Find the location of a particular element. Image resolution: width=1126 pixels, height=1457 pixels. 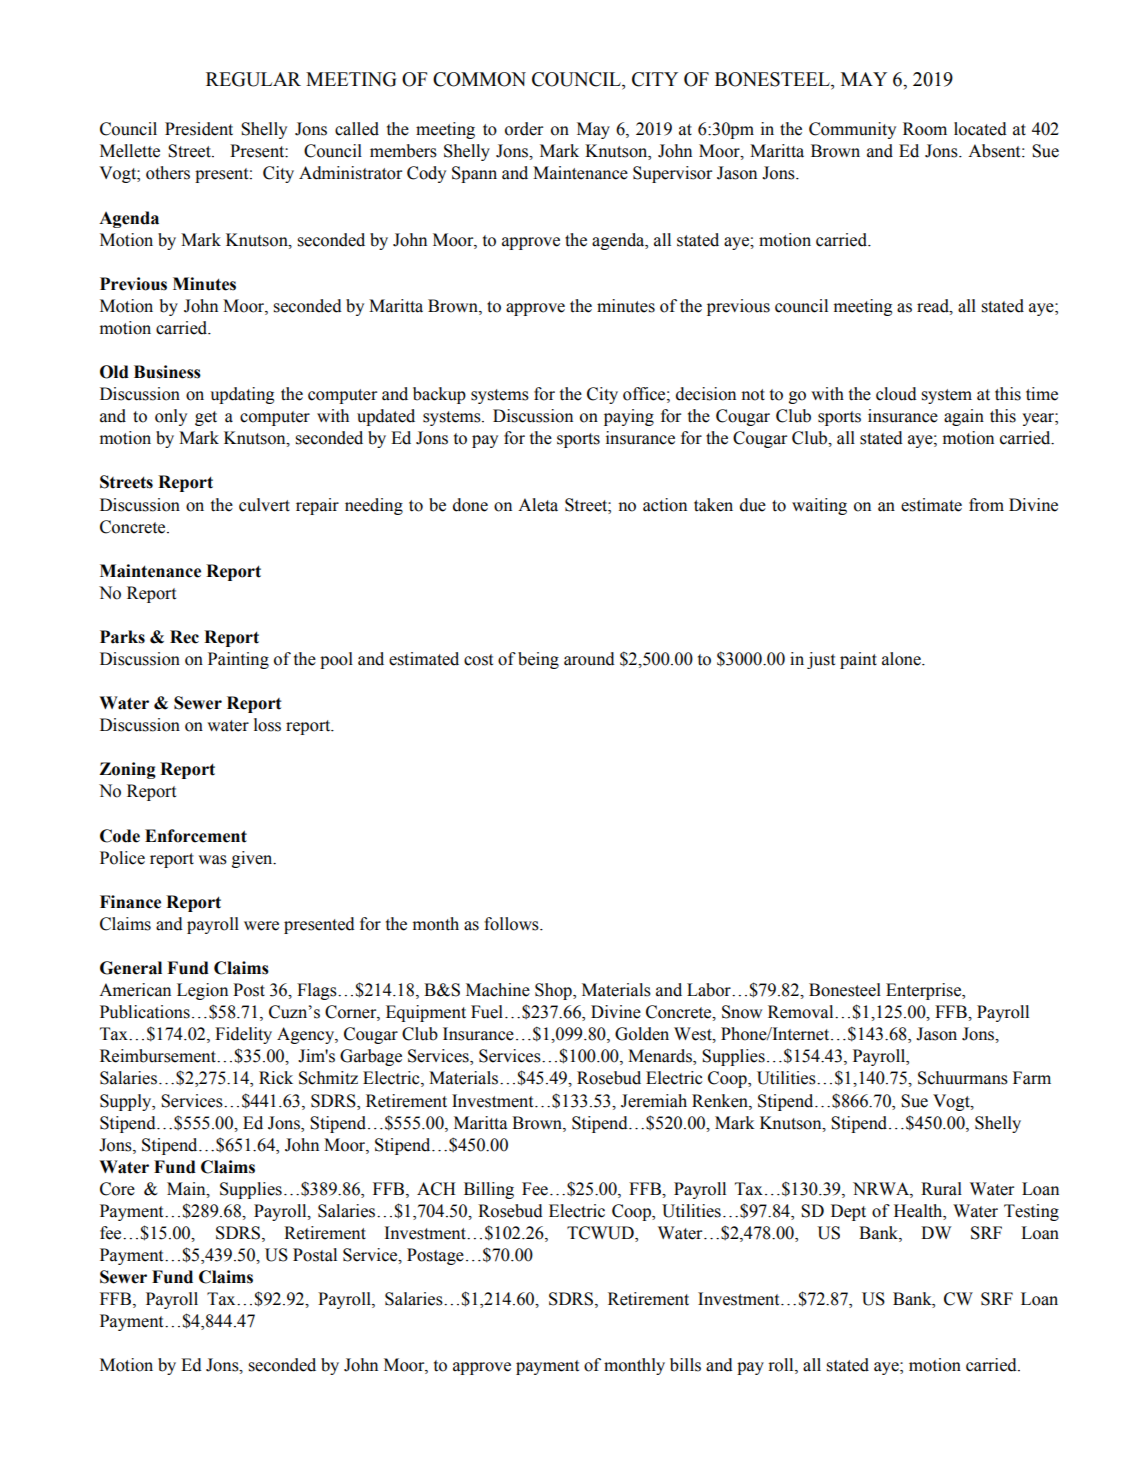

President is located at coordinates (199, 129).
